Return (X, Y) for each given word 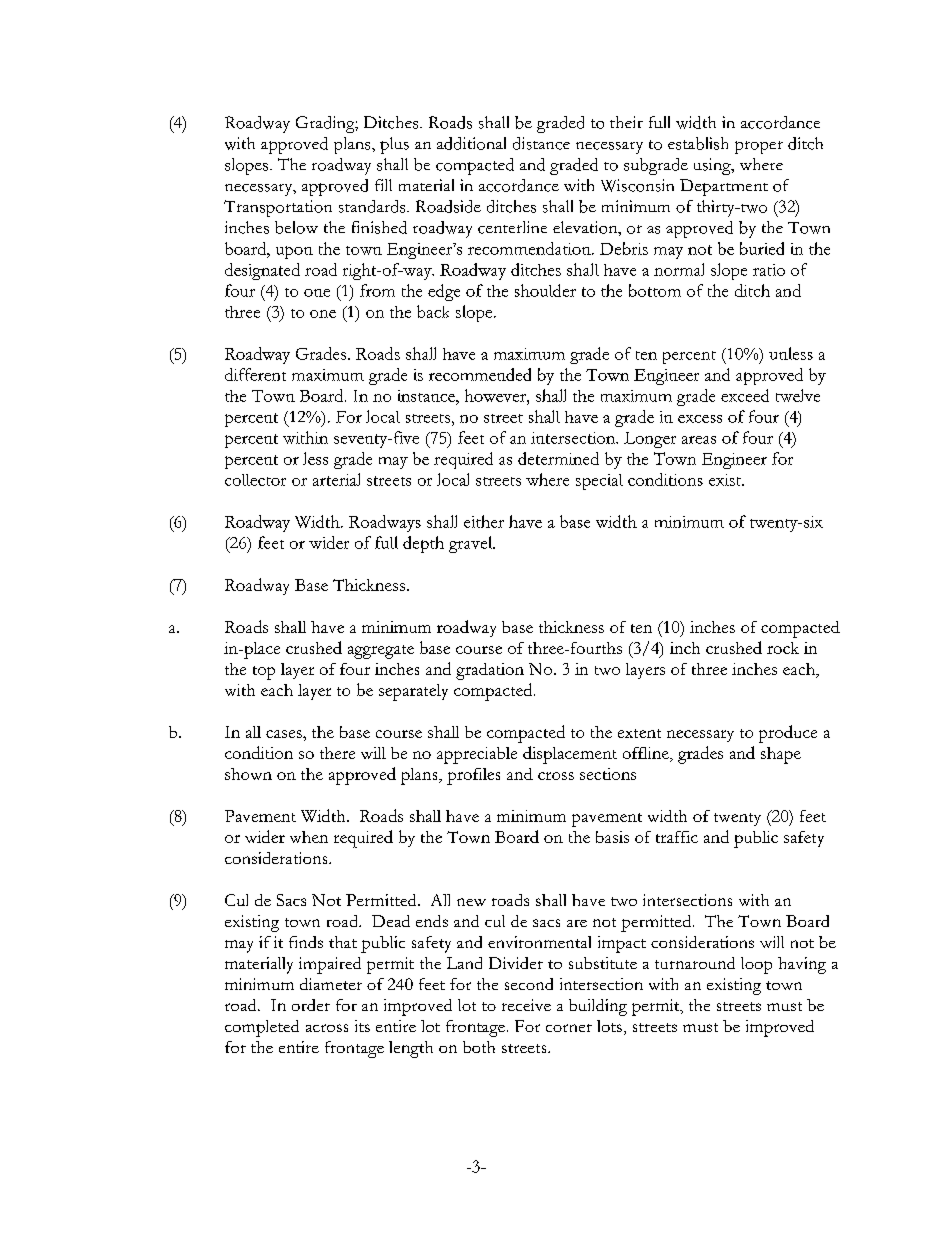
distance (541, 143)
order (311, 1005)
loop (756, 965)
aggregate (381, 652)
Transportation (278, 208)
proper (759, 147)
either (484, 521)
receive (526, 1005)
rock (783, 648)
